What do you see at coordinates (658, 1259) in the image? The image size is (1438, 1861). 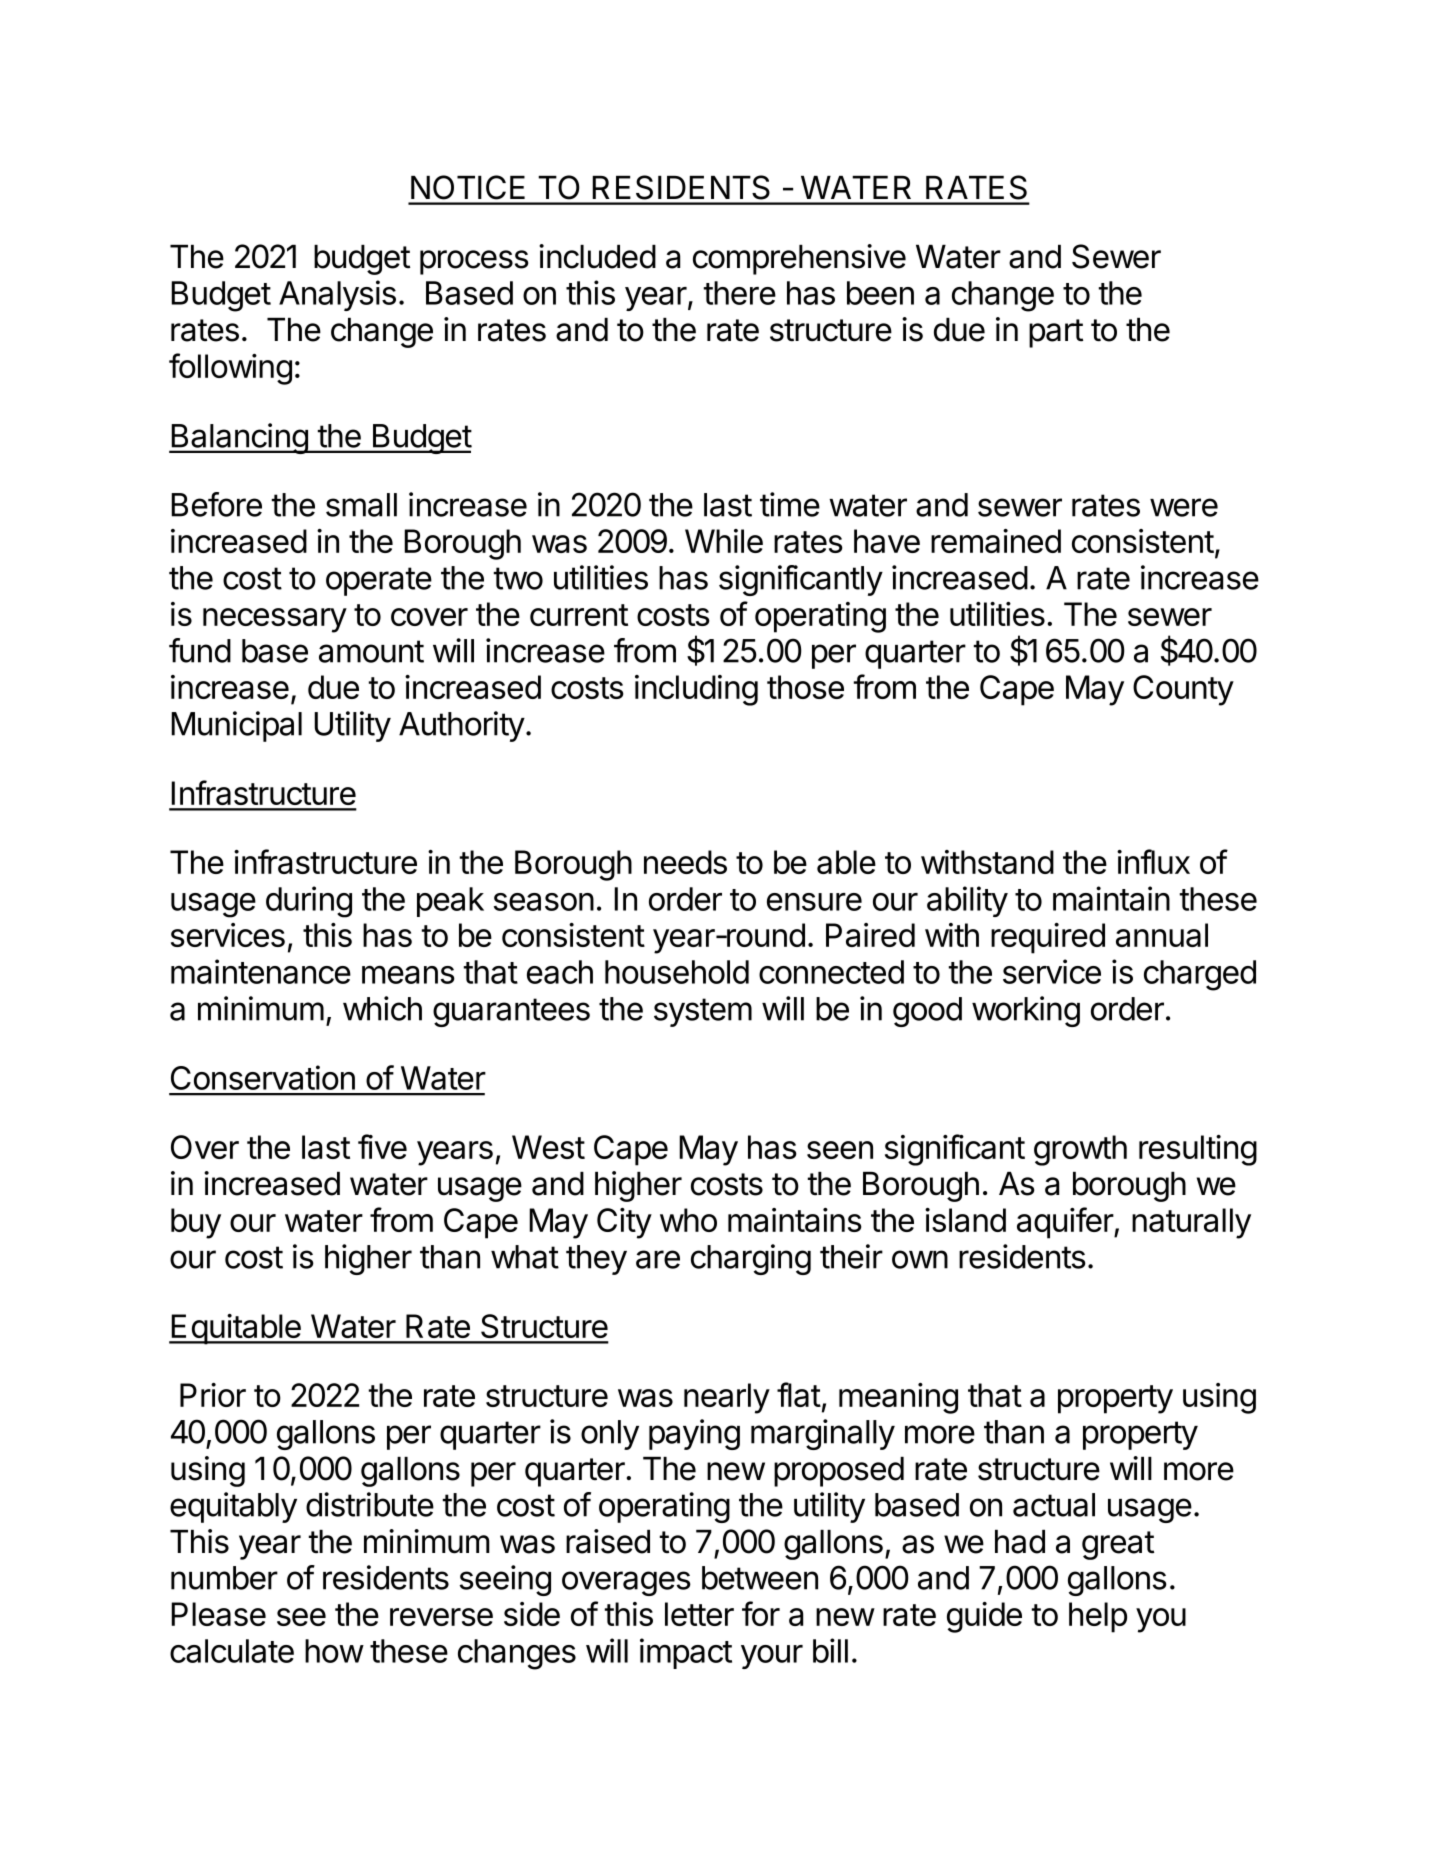 I see `are` at bounding box center [658, 1259].
